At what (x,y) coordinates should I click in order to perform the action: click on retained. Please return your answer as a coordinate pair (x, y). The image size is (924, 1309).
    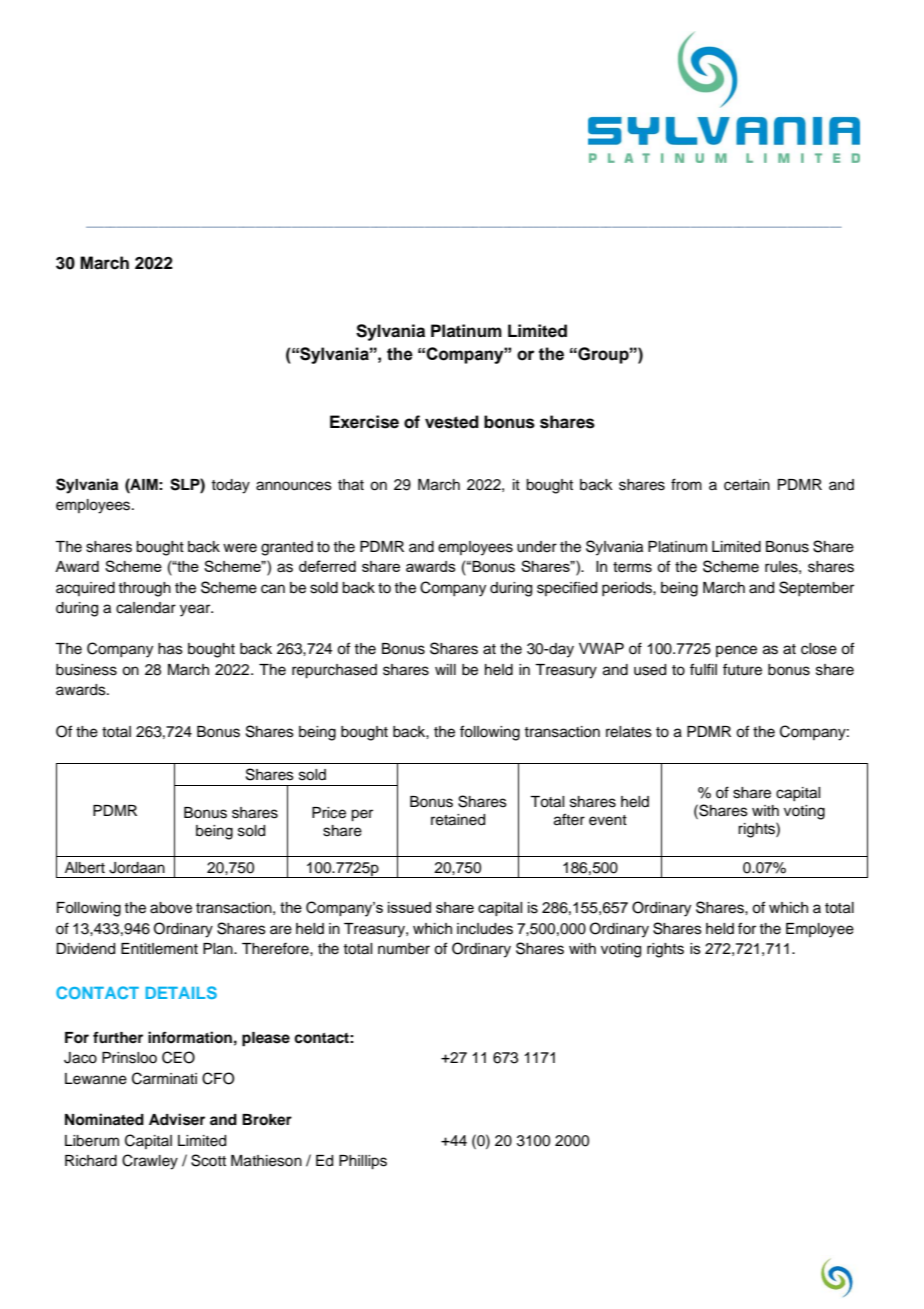
    Looking at the image, I should click on (458, 820).
